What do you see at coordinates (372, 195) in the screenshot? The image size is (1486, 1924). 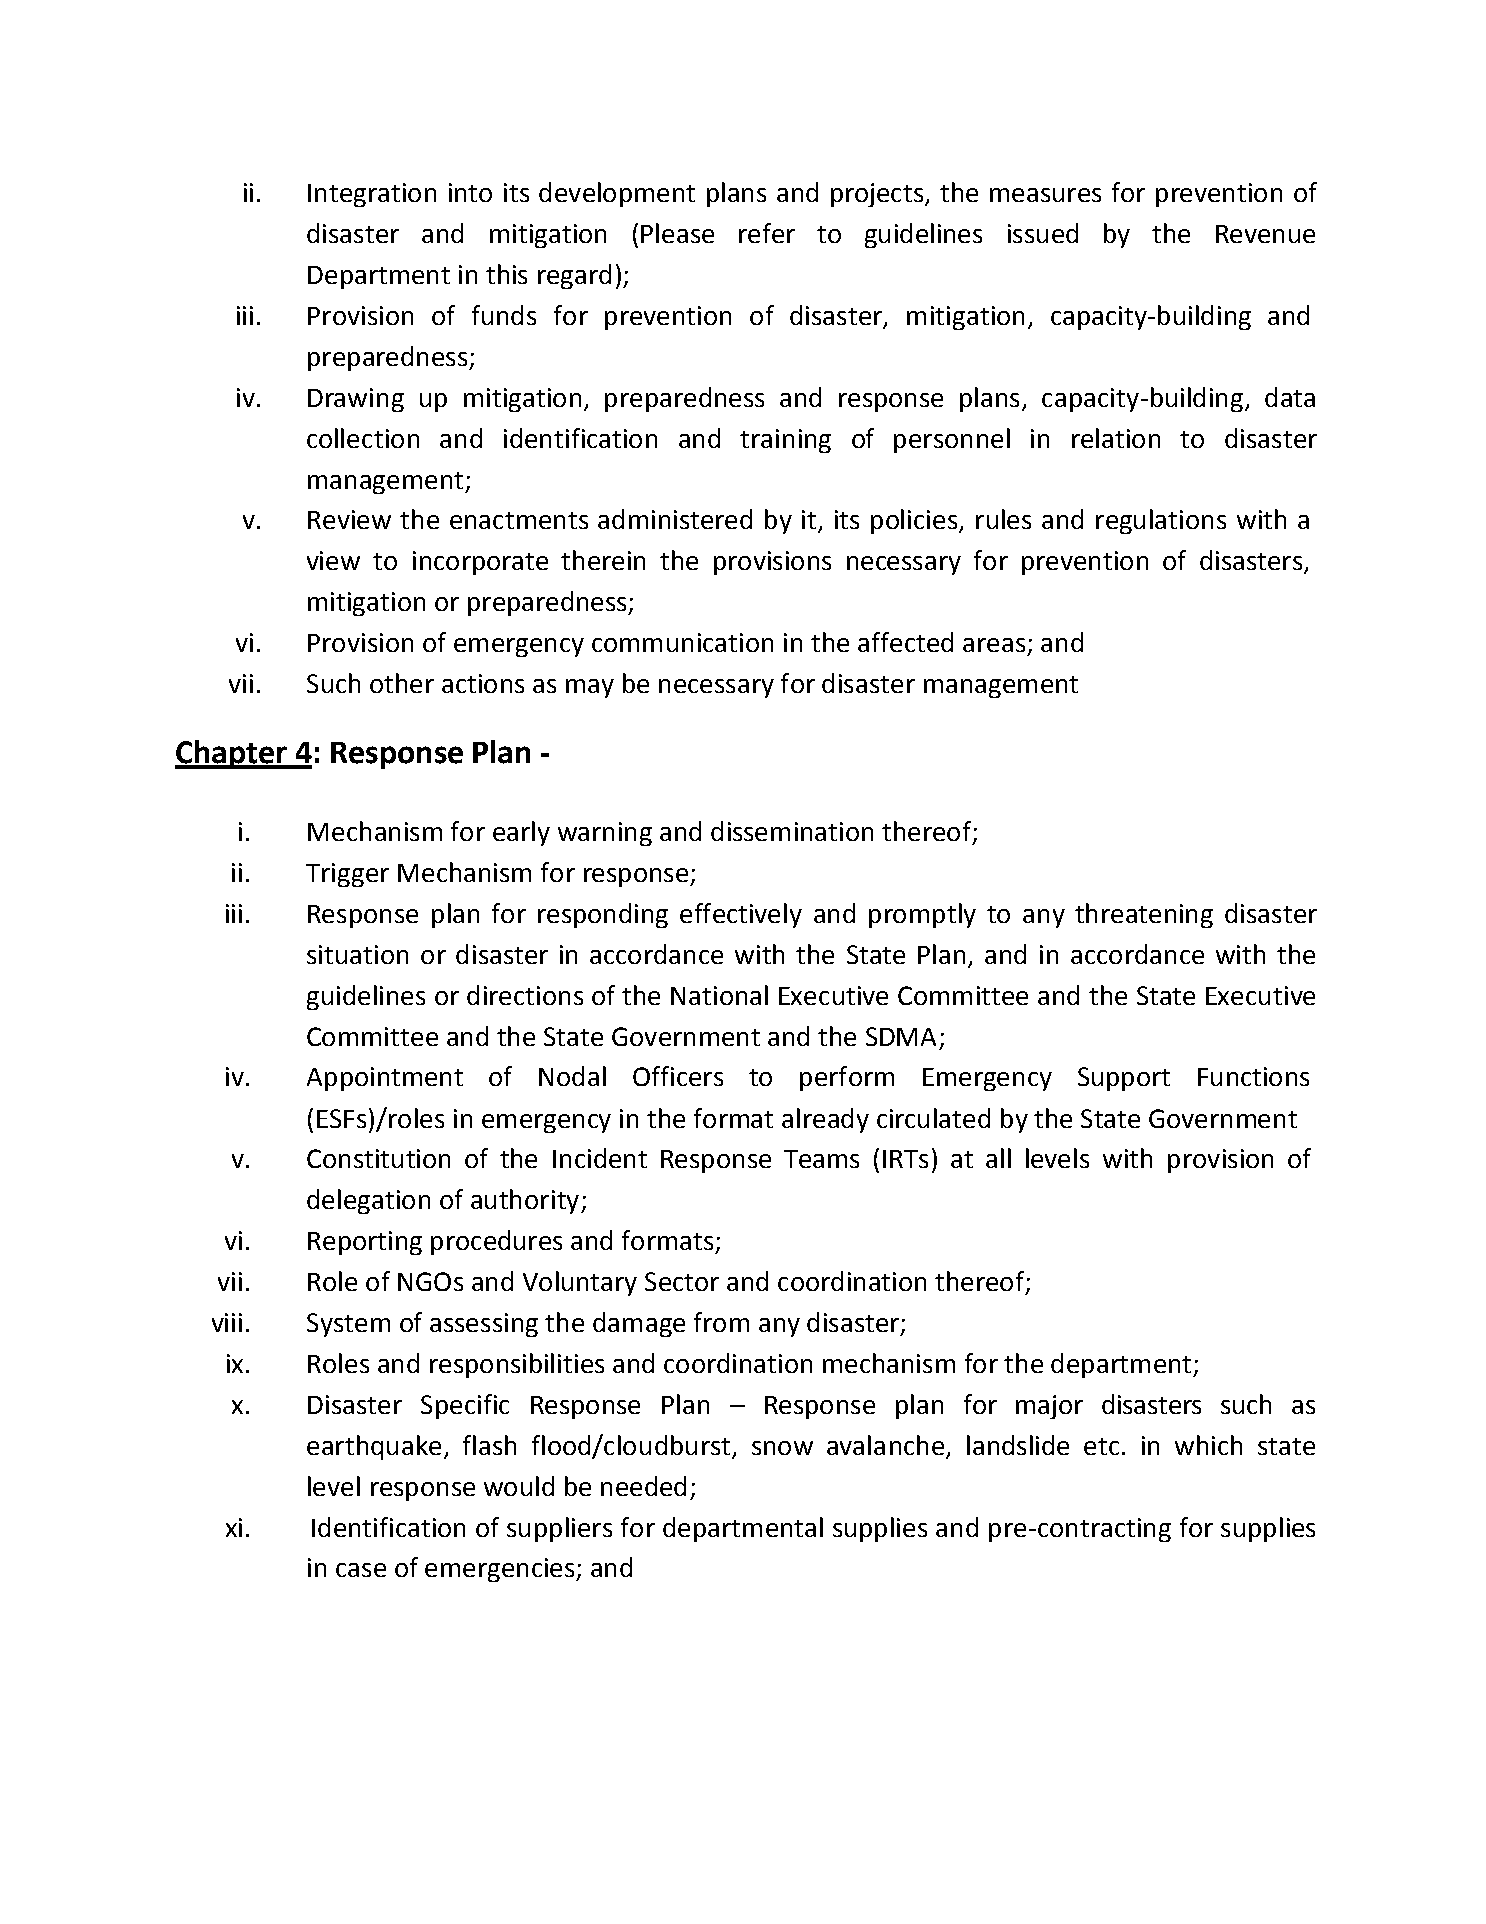 I see `Integration` at bounding box center [372, 195].
